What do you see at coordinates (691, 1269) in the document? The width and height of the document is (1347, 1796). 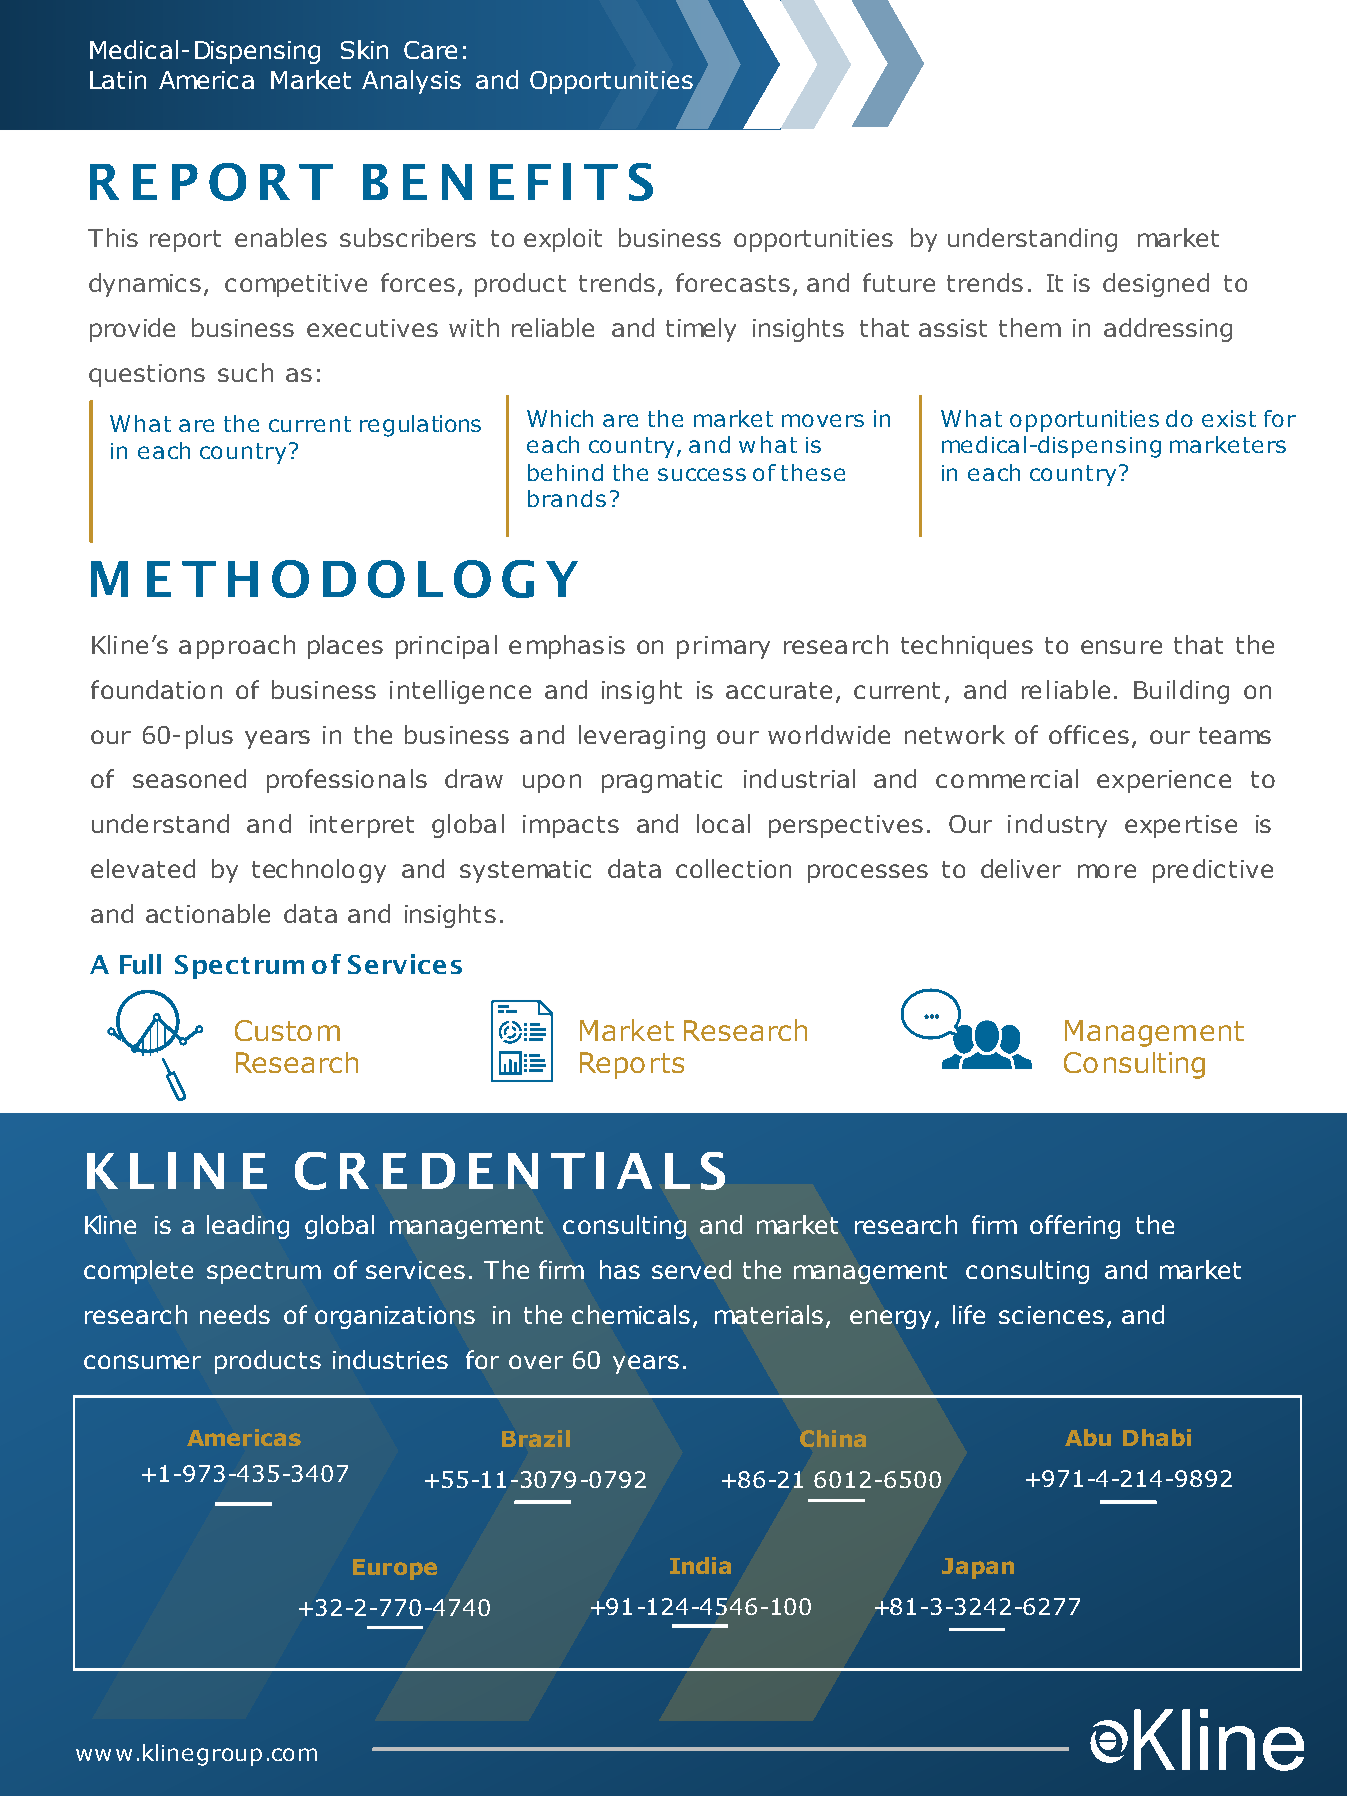 I see `served` at bounding box center [691, 1269].
